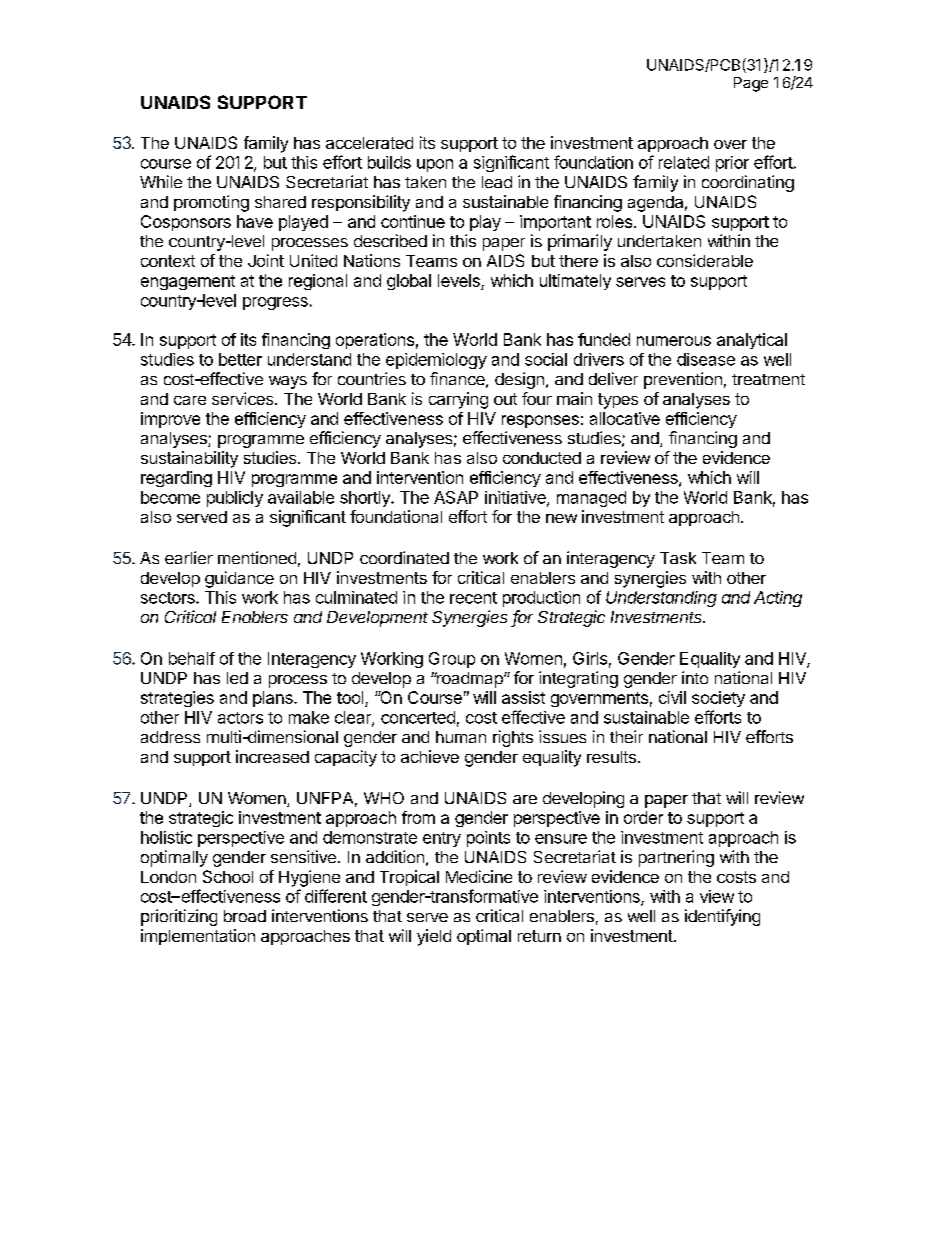 This image has height=1233, width=952. What do you see at coordinates (461, 737) in the image?
I see `human` at bounding box center [461, 737].
